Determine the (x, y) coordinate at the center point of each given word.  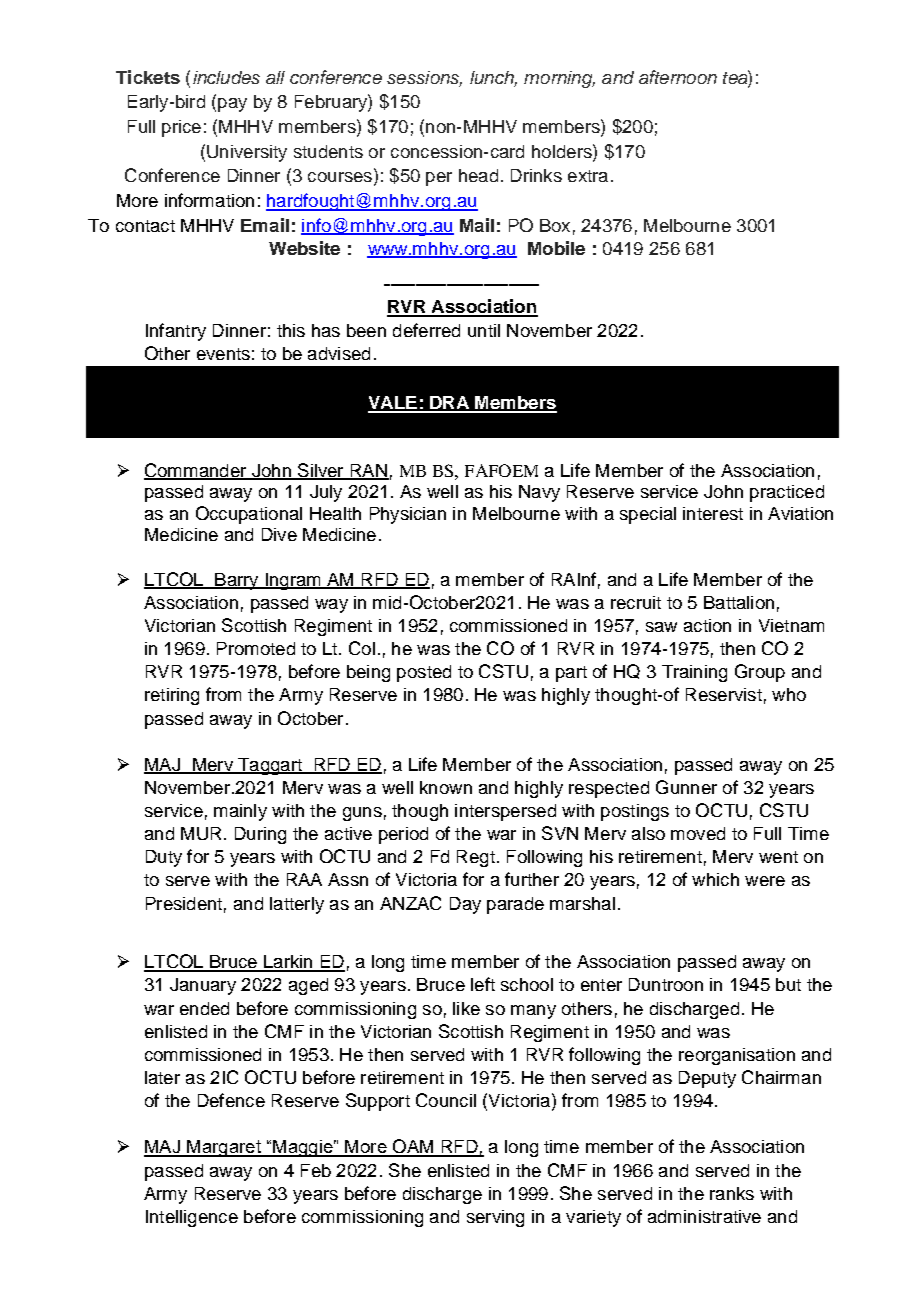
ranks (732, 1193)
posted (424, 673)
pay (232, 105)
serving (495, 1218)
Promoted (256, 648)
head (478, 175)
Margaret (224, 1148)
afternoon (678, 77)
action (707, 625)
